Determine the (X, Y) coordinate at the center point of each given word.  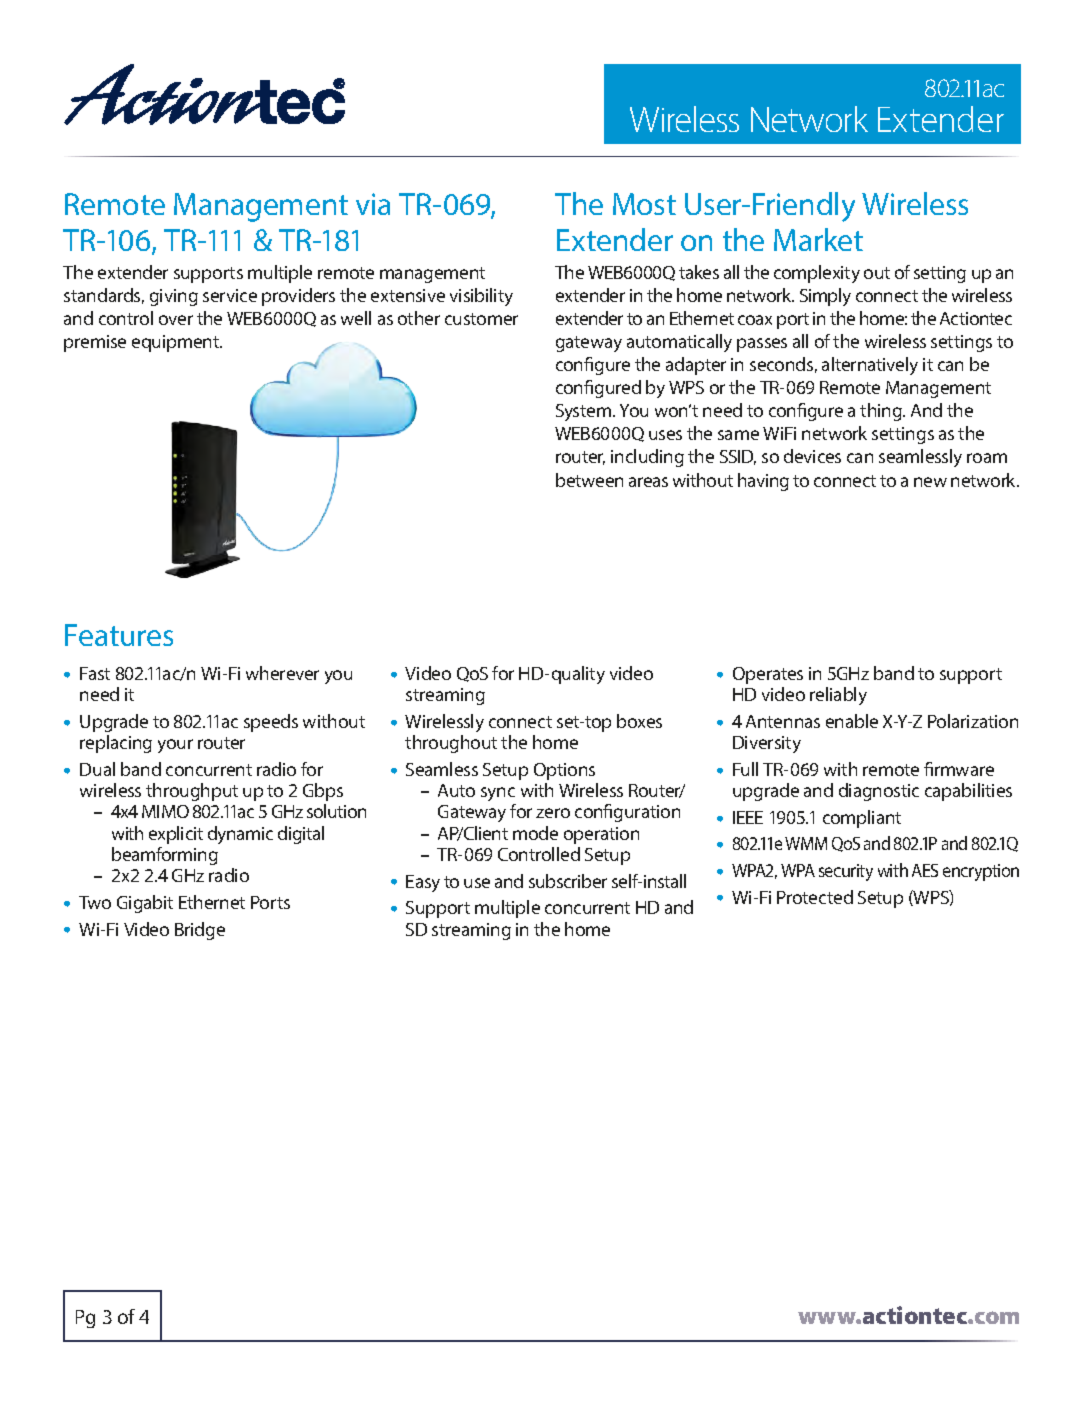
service (230, 295)
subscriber (568, 881)
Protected (815, 897)
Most (644, 204)
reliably (838, 696)
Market (818, 239)
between (589, 480)
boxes (639, 721)
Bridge (200, 931)
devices (812, 456)
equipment (177, 343)
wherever (282, 673)
